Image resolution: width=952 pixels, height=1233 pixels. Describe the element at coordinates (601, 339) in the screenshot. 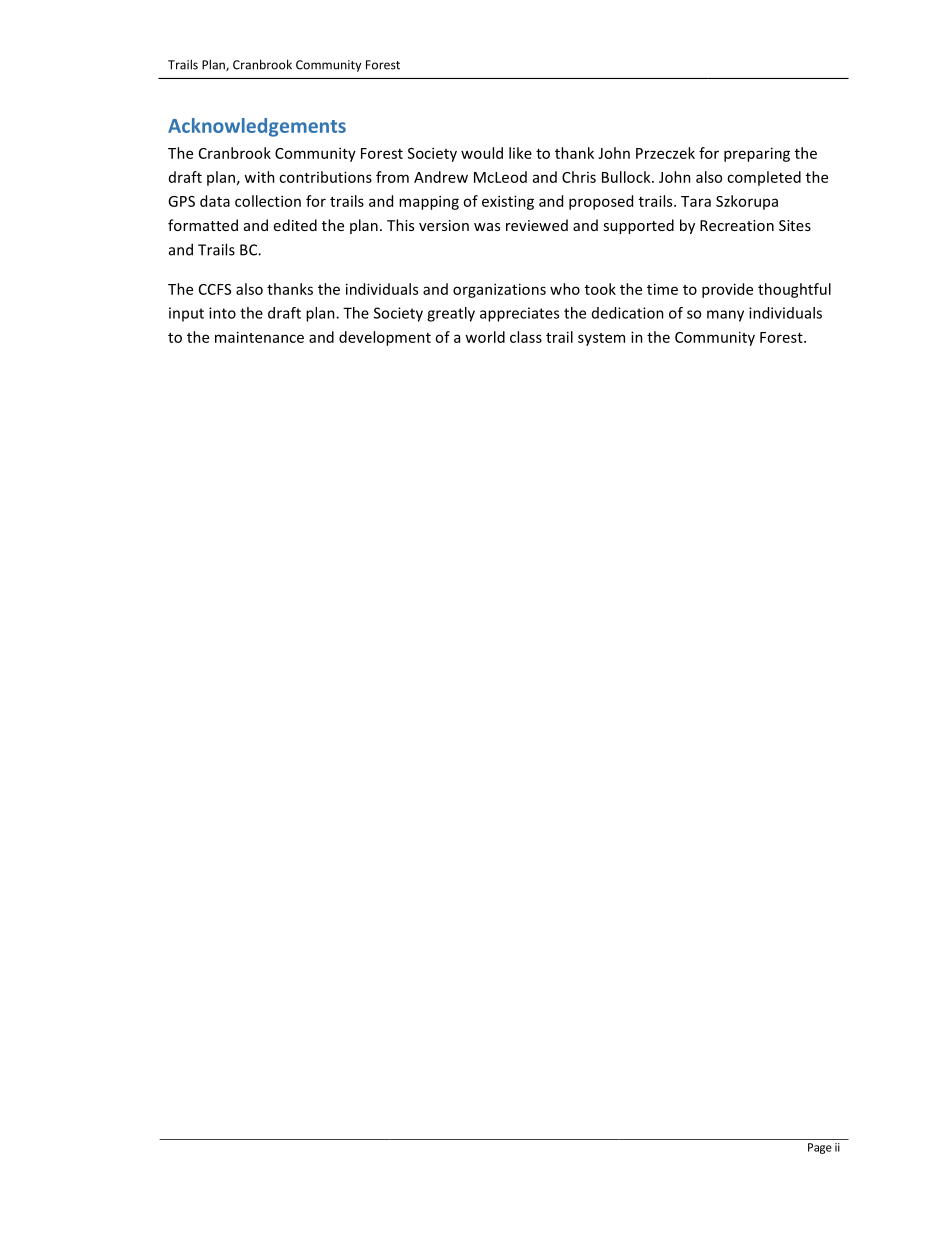

I see `system` at that location.
